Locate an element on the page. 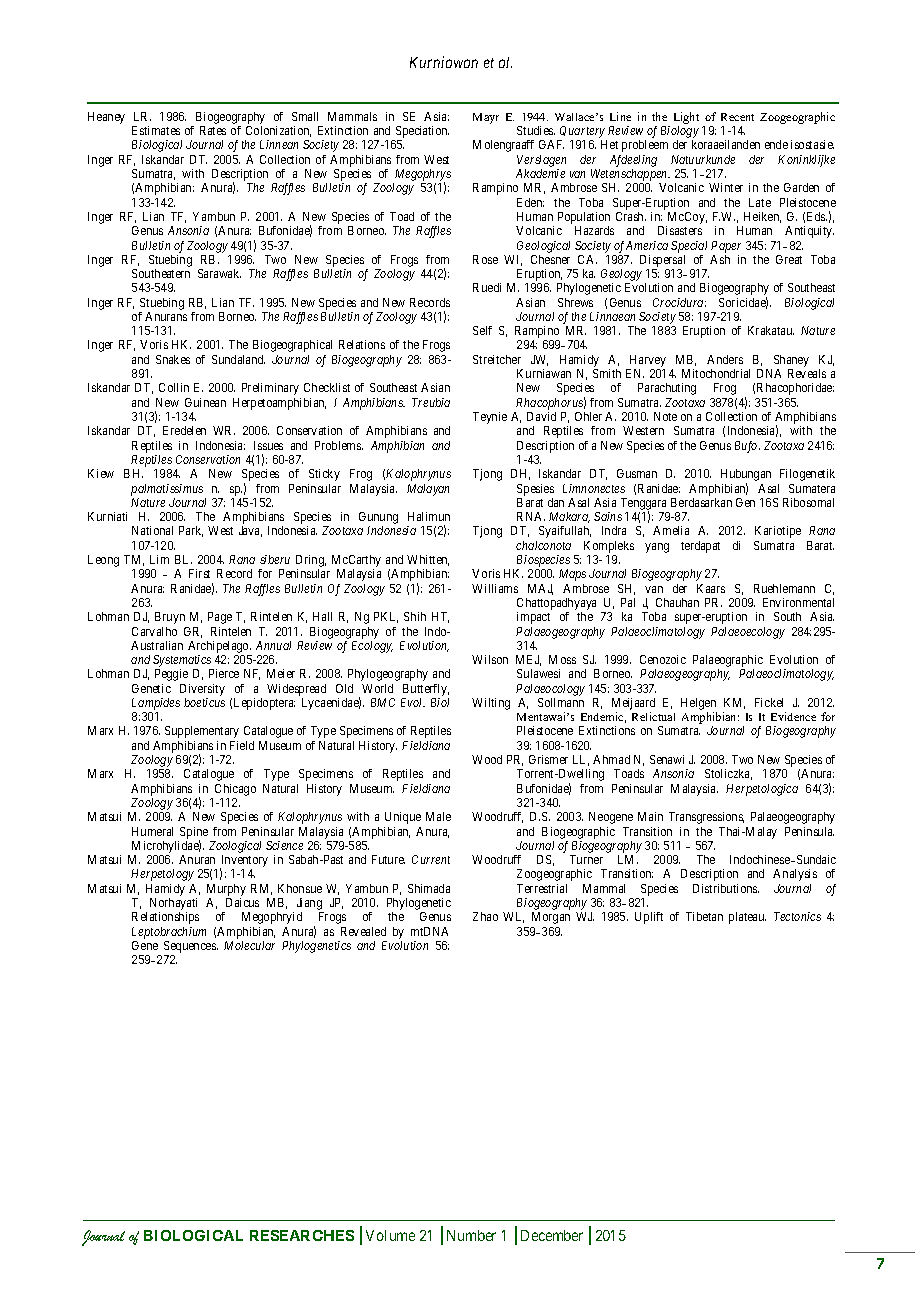  Recent is located at coordinates (737, 117).
